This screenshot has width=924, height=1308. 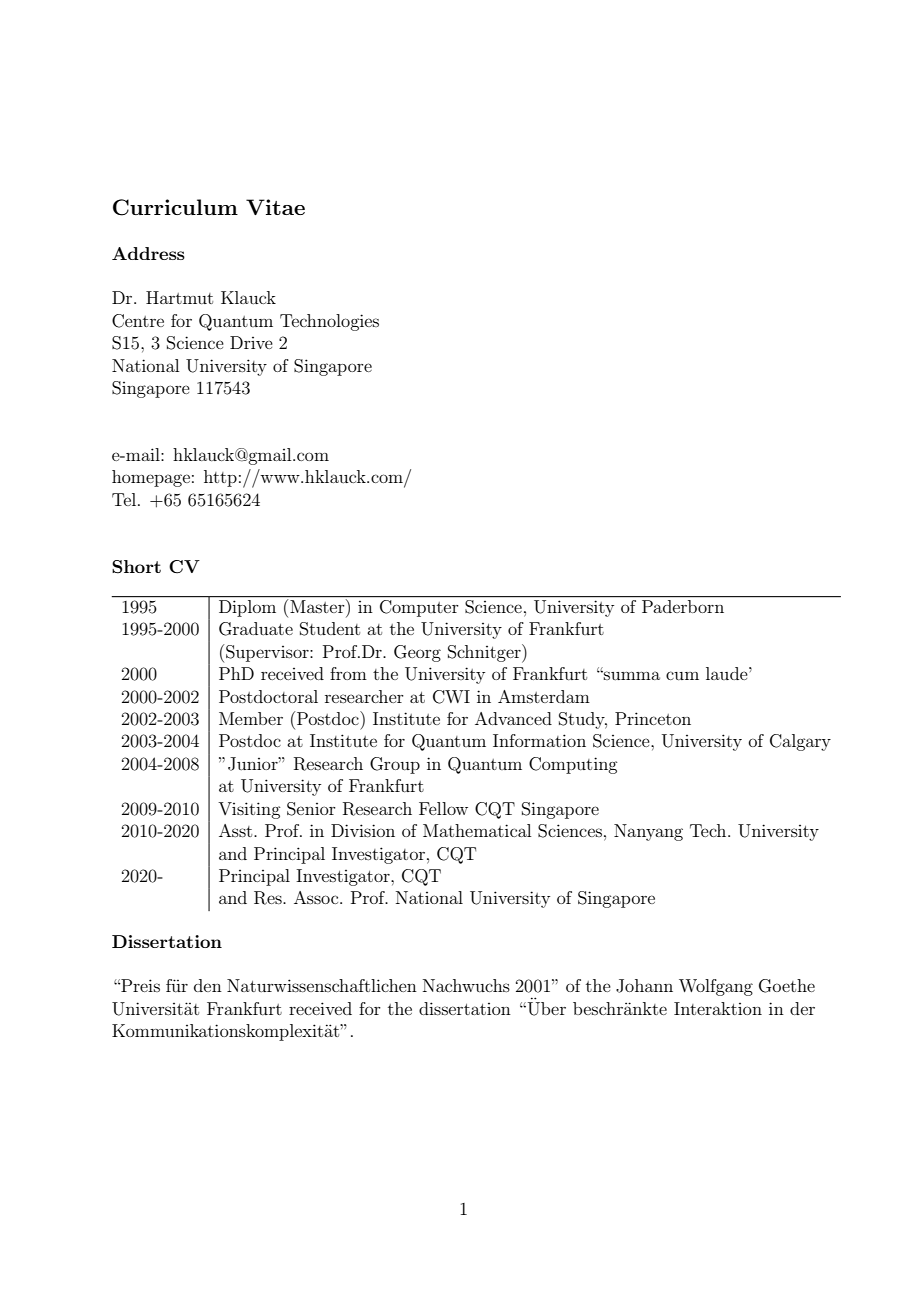 What do you see at coordinates (683, 605) in the screenshot?
I see `Paderborn` at bounding box center [683, 605].
